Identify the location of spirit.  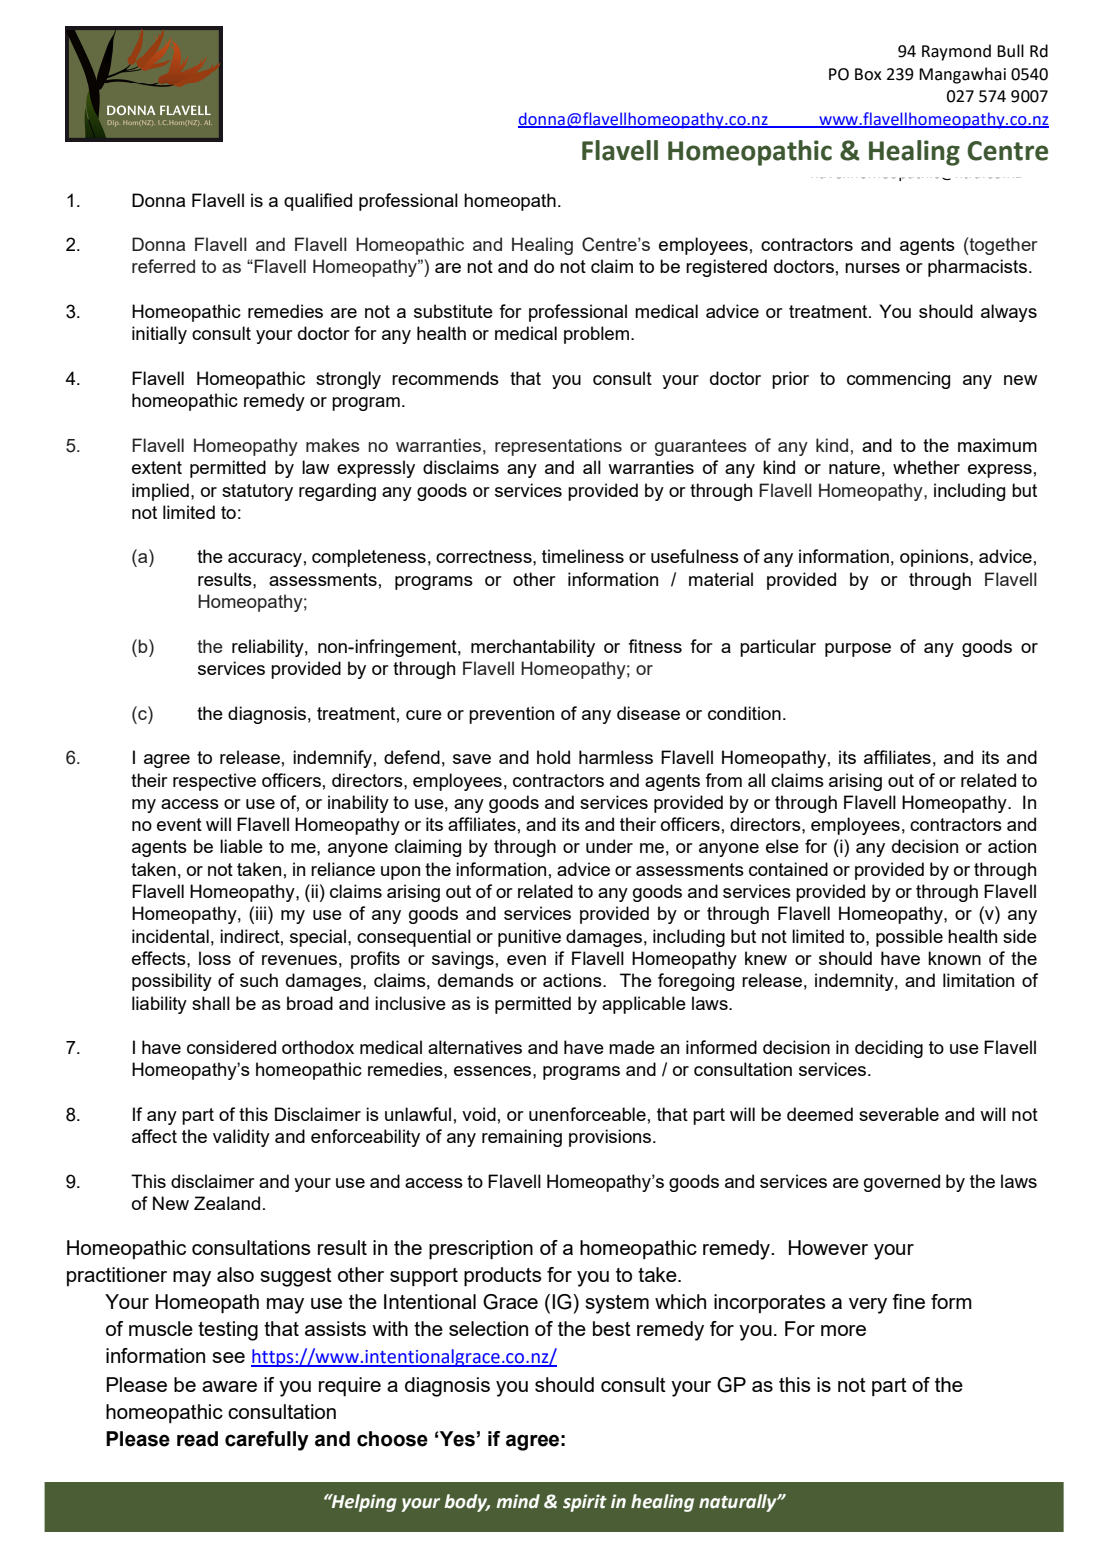
(585, 1503).
